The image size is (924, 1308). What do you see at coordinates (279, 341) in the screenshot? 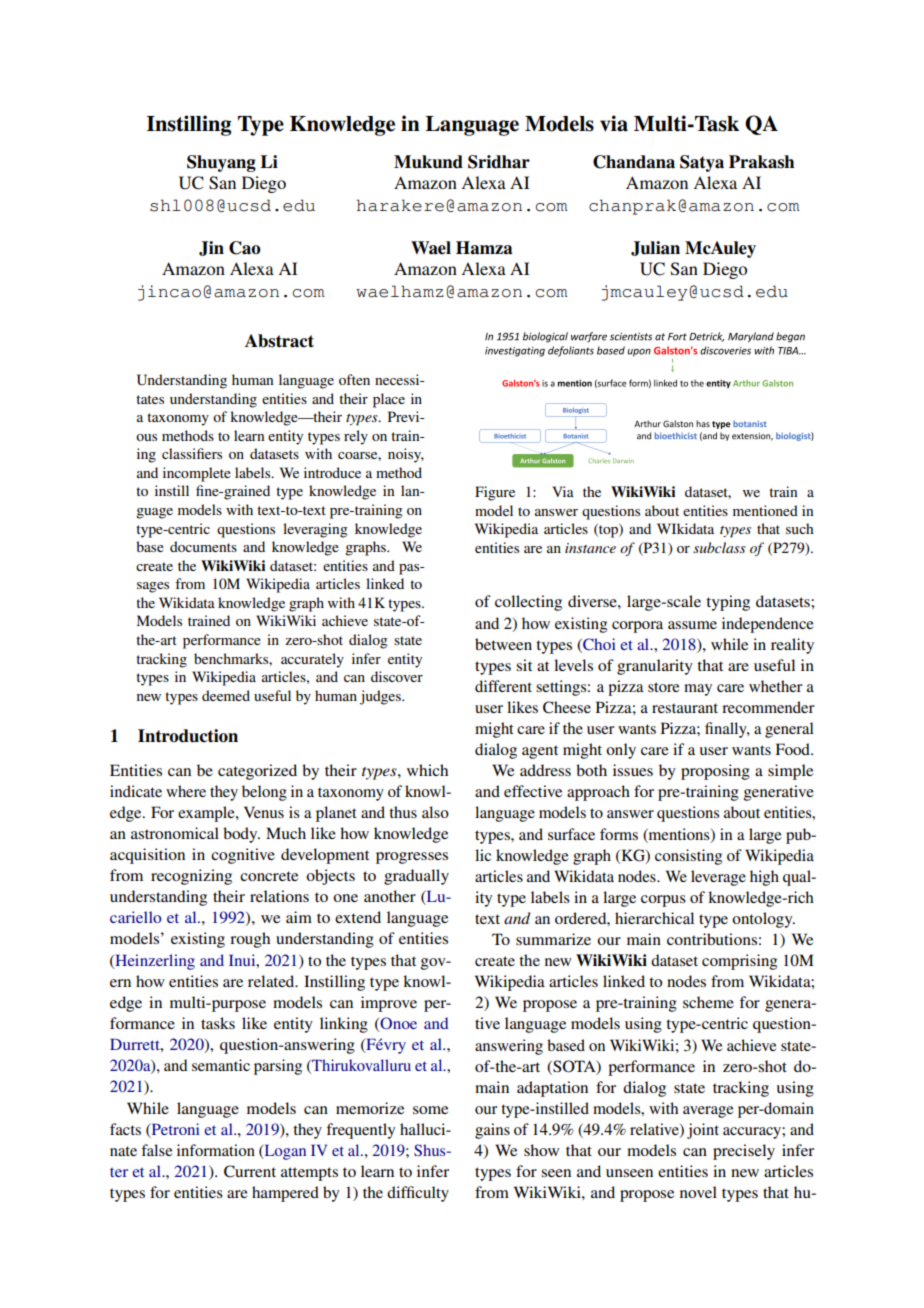
I see `Abstract` at bounding box center [279, 341].
